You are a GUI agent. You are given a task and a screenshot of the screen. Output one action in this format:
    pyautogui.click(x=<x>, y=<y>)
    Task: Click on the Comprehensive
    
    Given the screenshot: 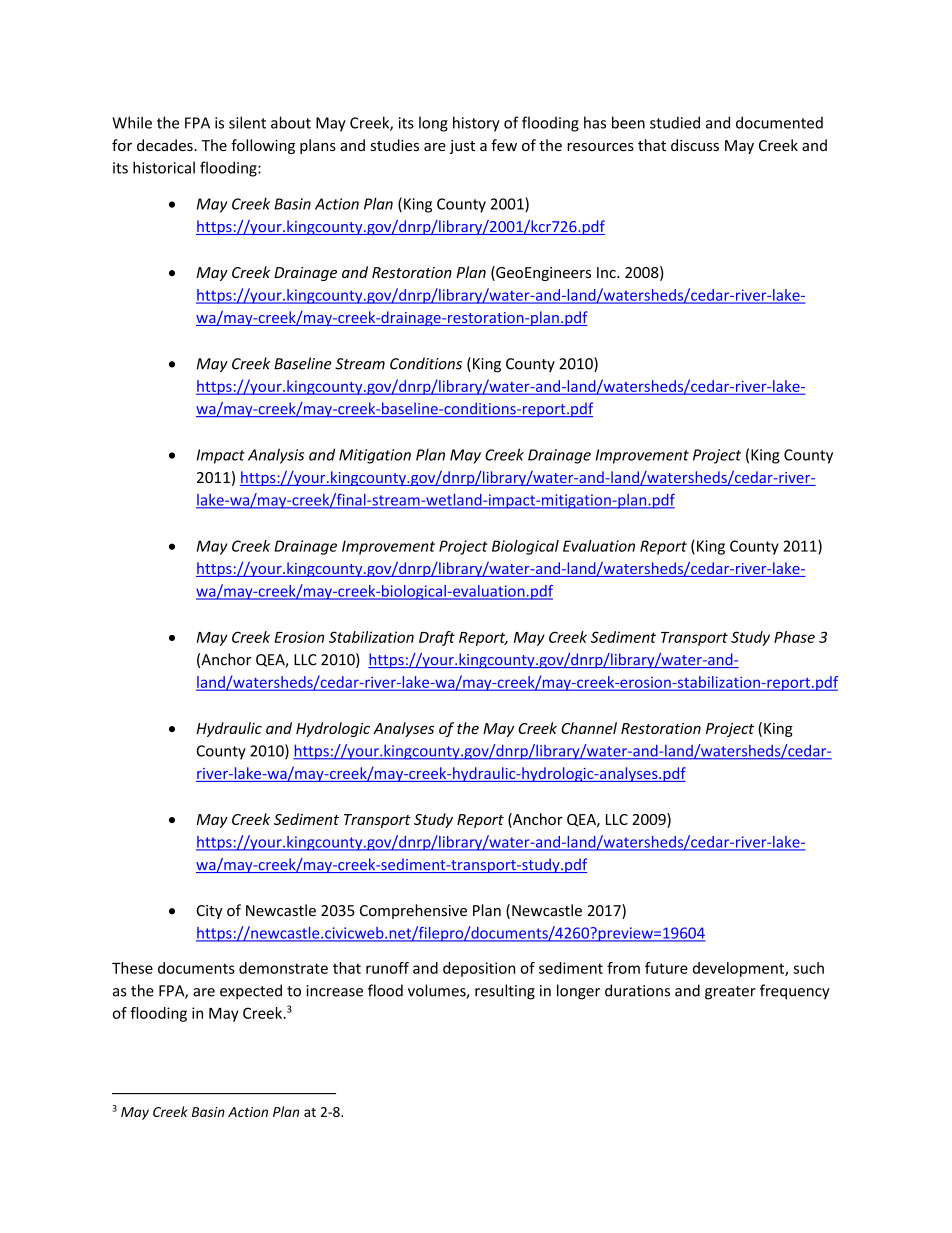 What is the action you would take?
    pyautogui.click(x=413, y=911)
